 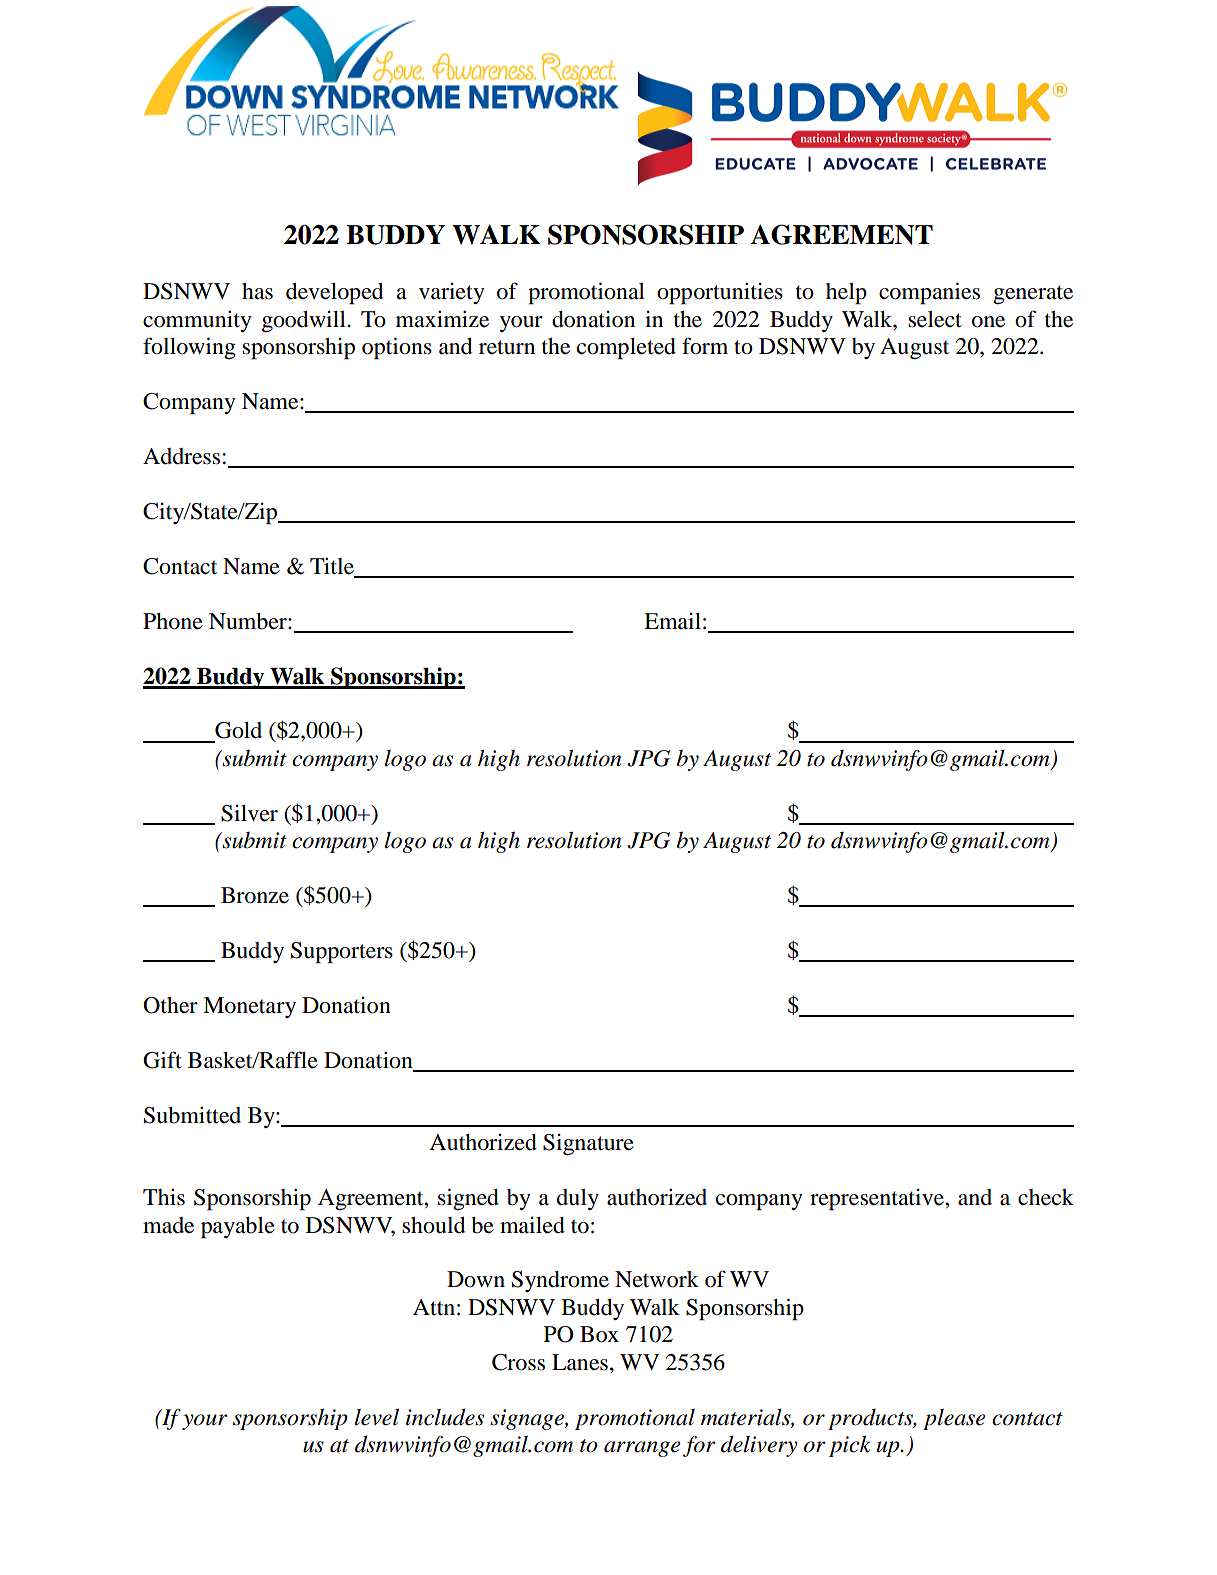 I want to click on representative, so click(x=878, y=1200).
